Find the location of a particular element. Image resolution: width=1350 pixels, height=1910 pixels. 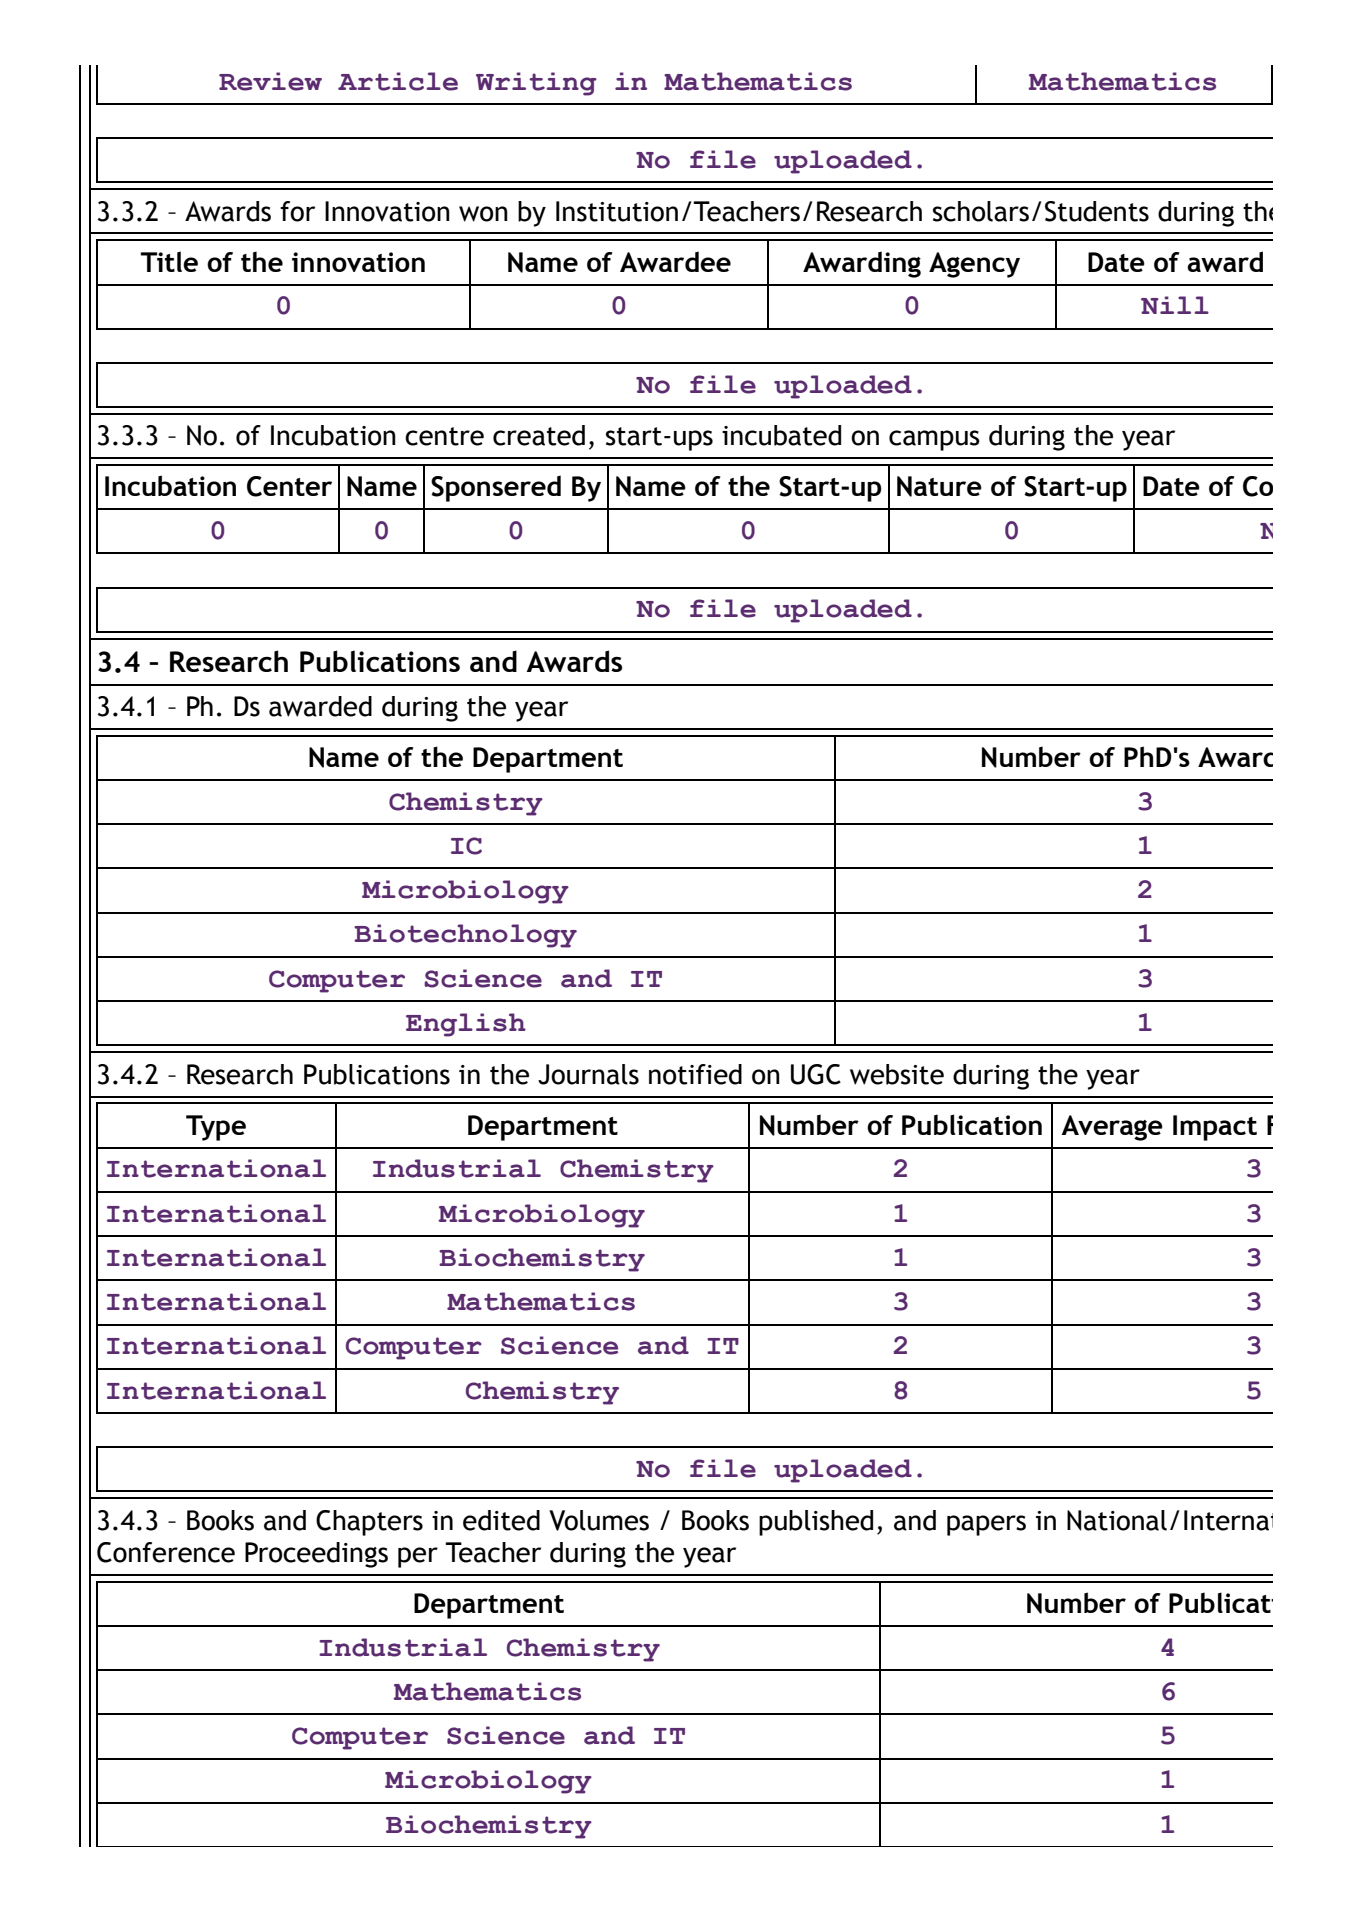

Biotechnology is located at coordinates (465, 936).
